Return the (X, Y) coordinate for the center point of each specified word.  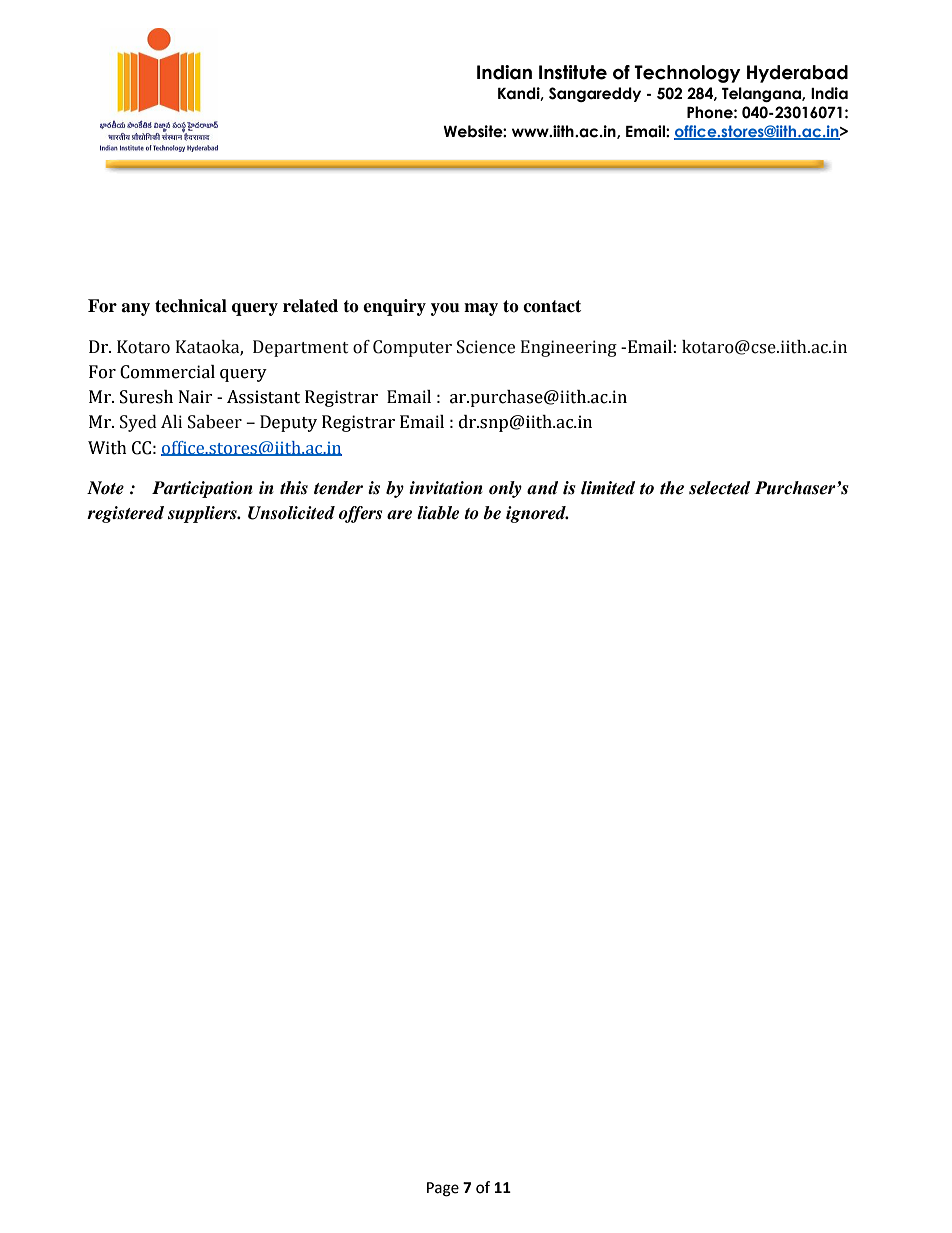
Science (486, 347)
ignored (537, 514)
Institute (573, 72)
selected (719, 488)
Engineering (569, 348)
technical (191, 306)
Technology (687, 74)
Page (443, 1189)
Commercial (167, 372)
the (672, 488)
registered (125, 514)
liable (438, 513)
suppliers (203, 514)
